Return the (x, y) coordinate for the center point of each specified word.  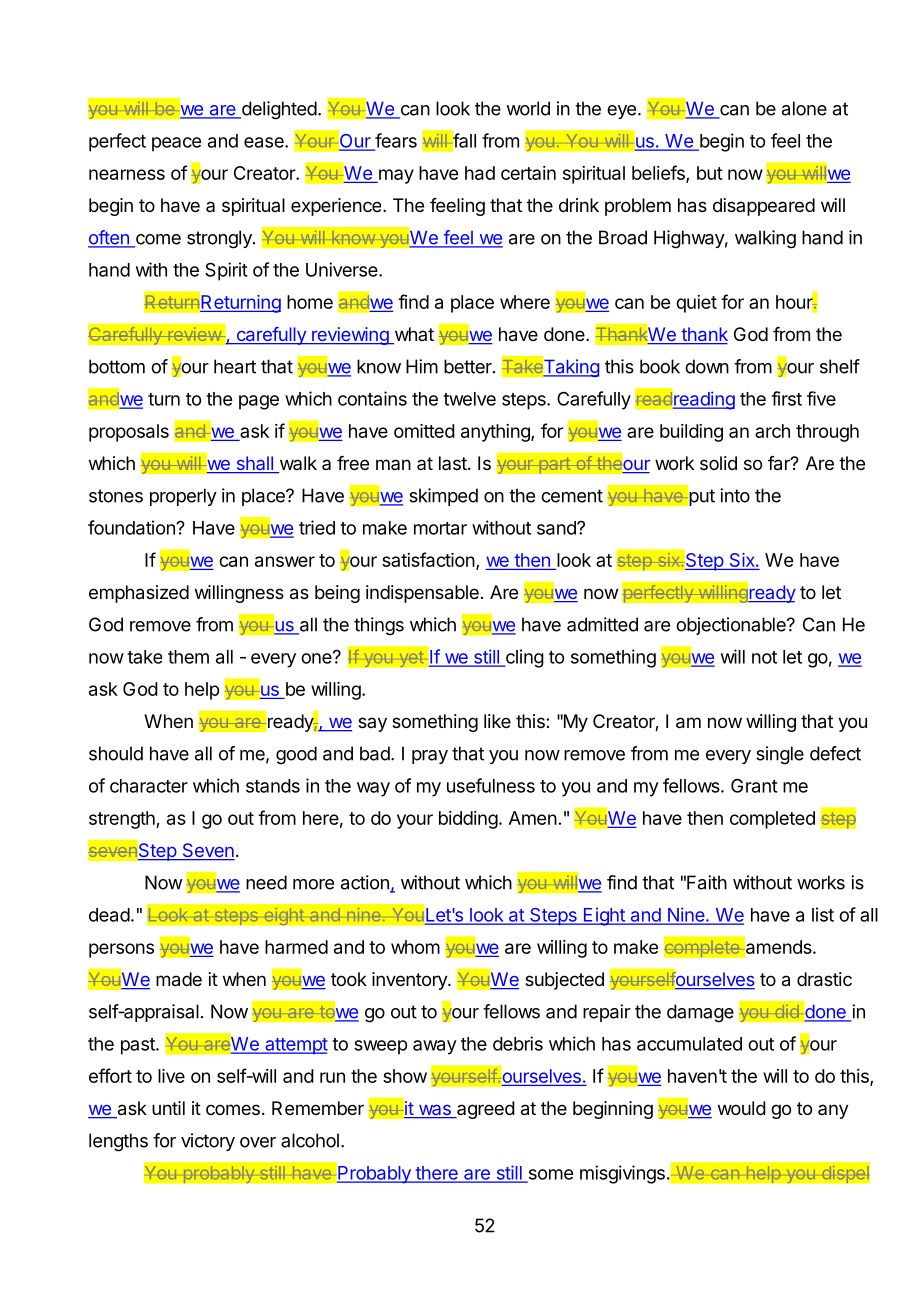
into (735, 495)
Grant (754, 785)
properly (183, 497)
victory (208, 1142)
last (453, 463)
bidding (468, 820)
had (480, 173)
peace (176, 144)
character (149, 786)
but (710, 173)
